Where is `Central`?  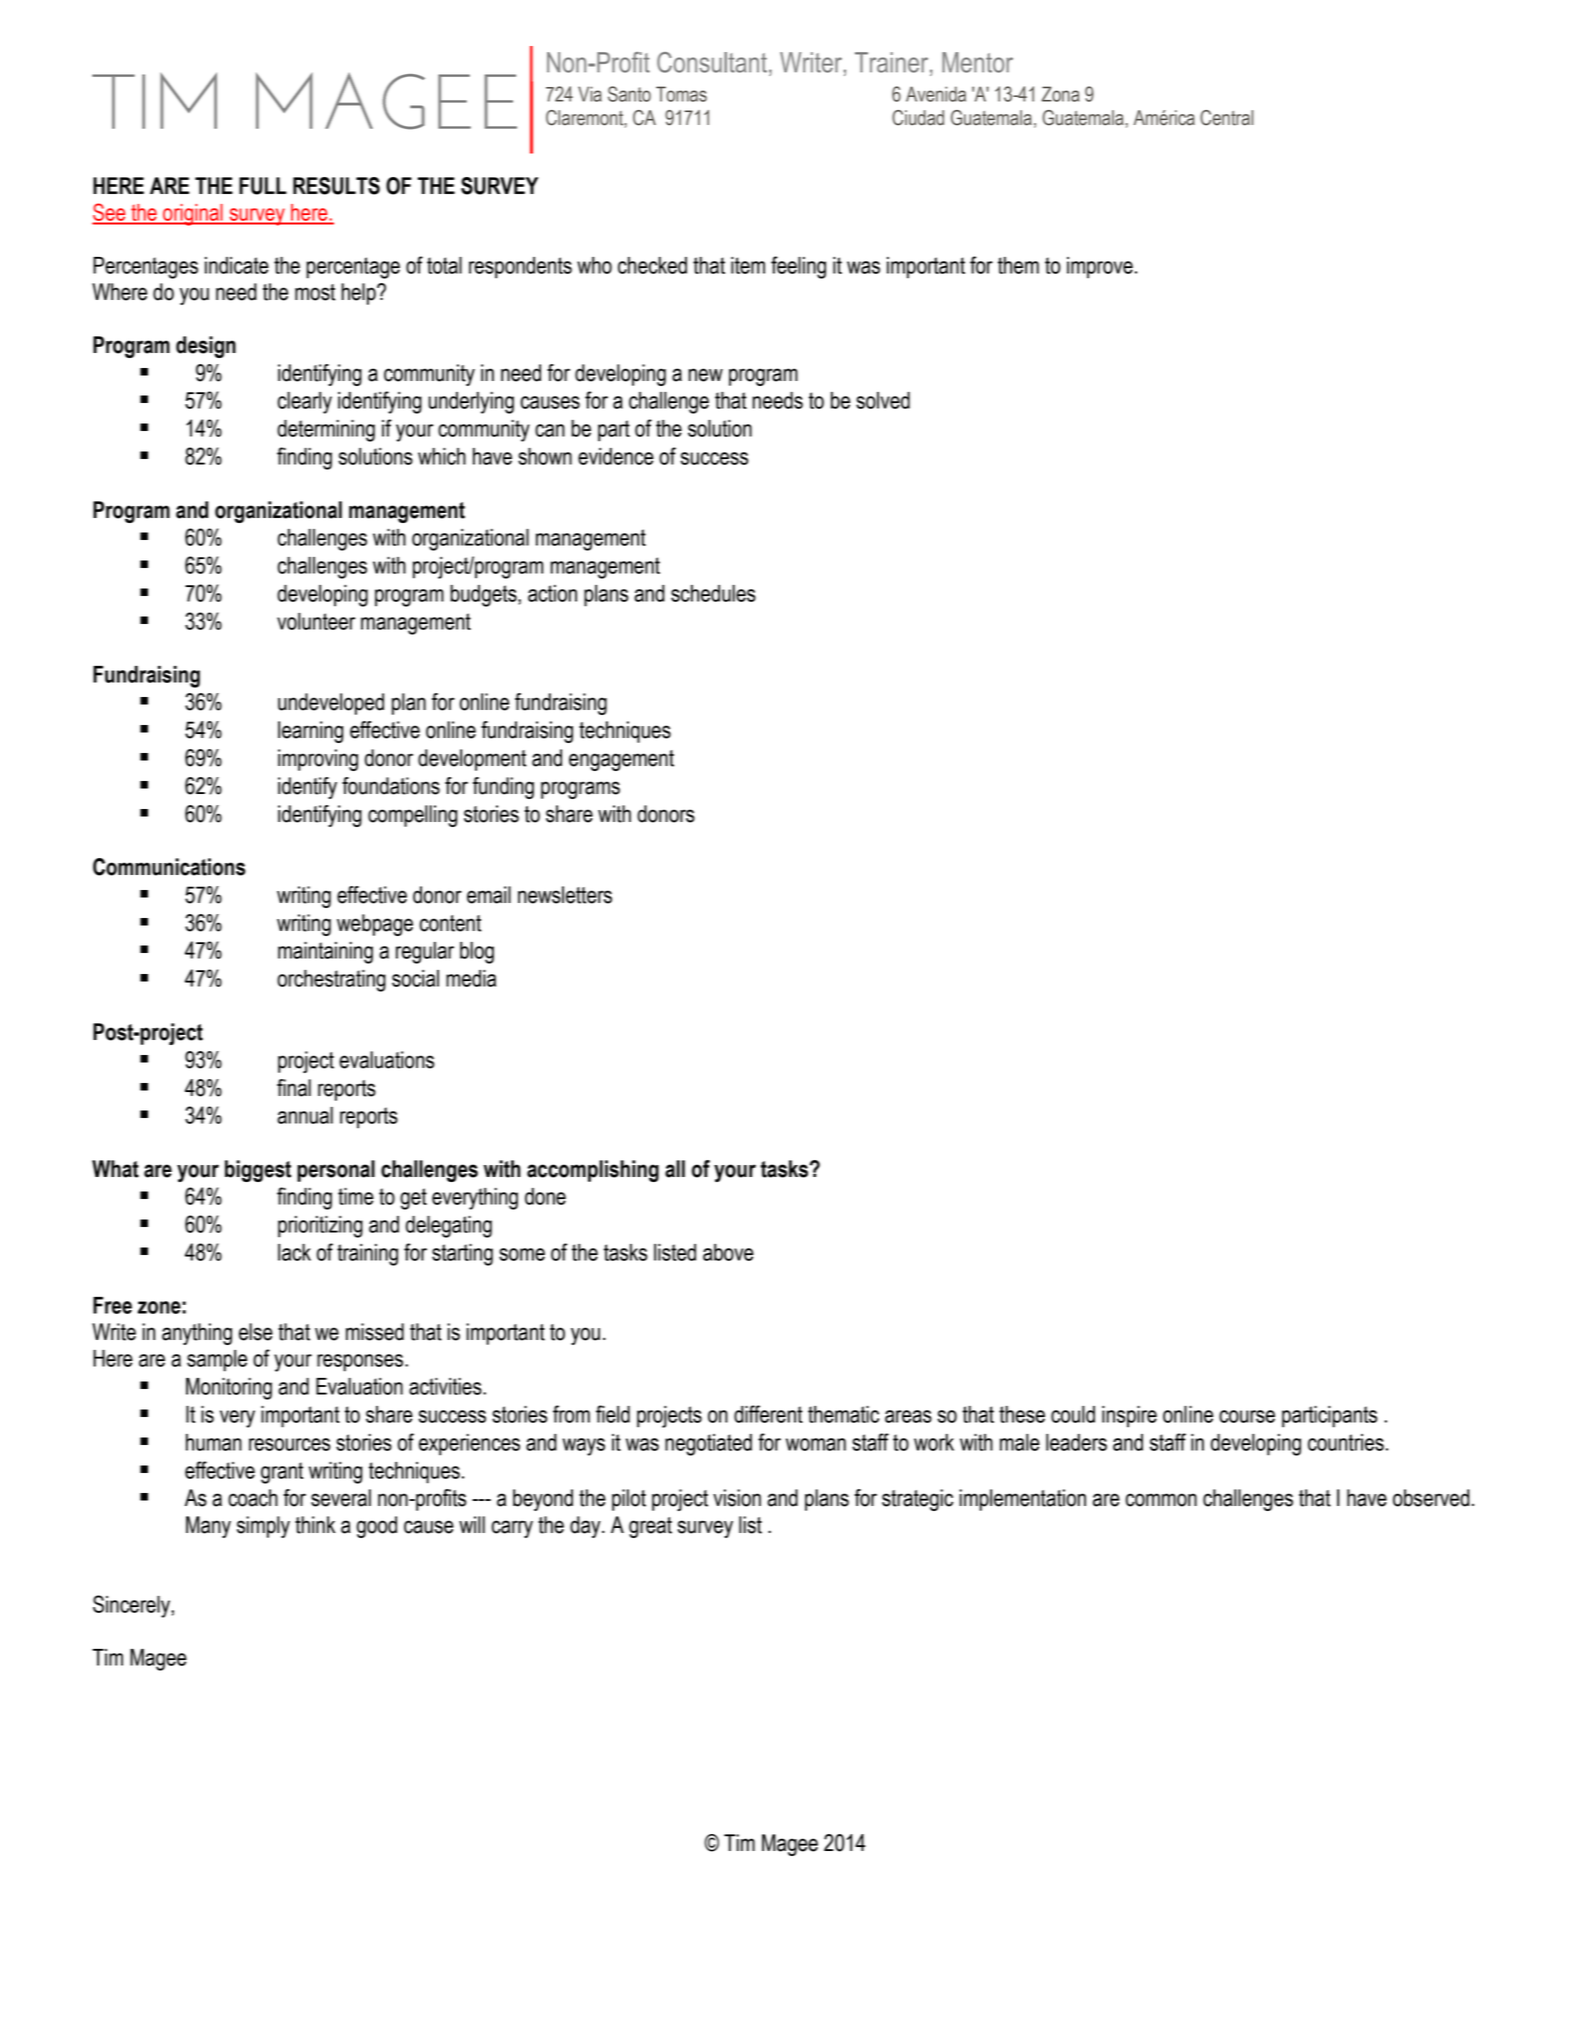
Central is located at coordinates (1226, 118).
